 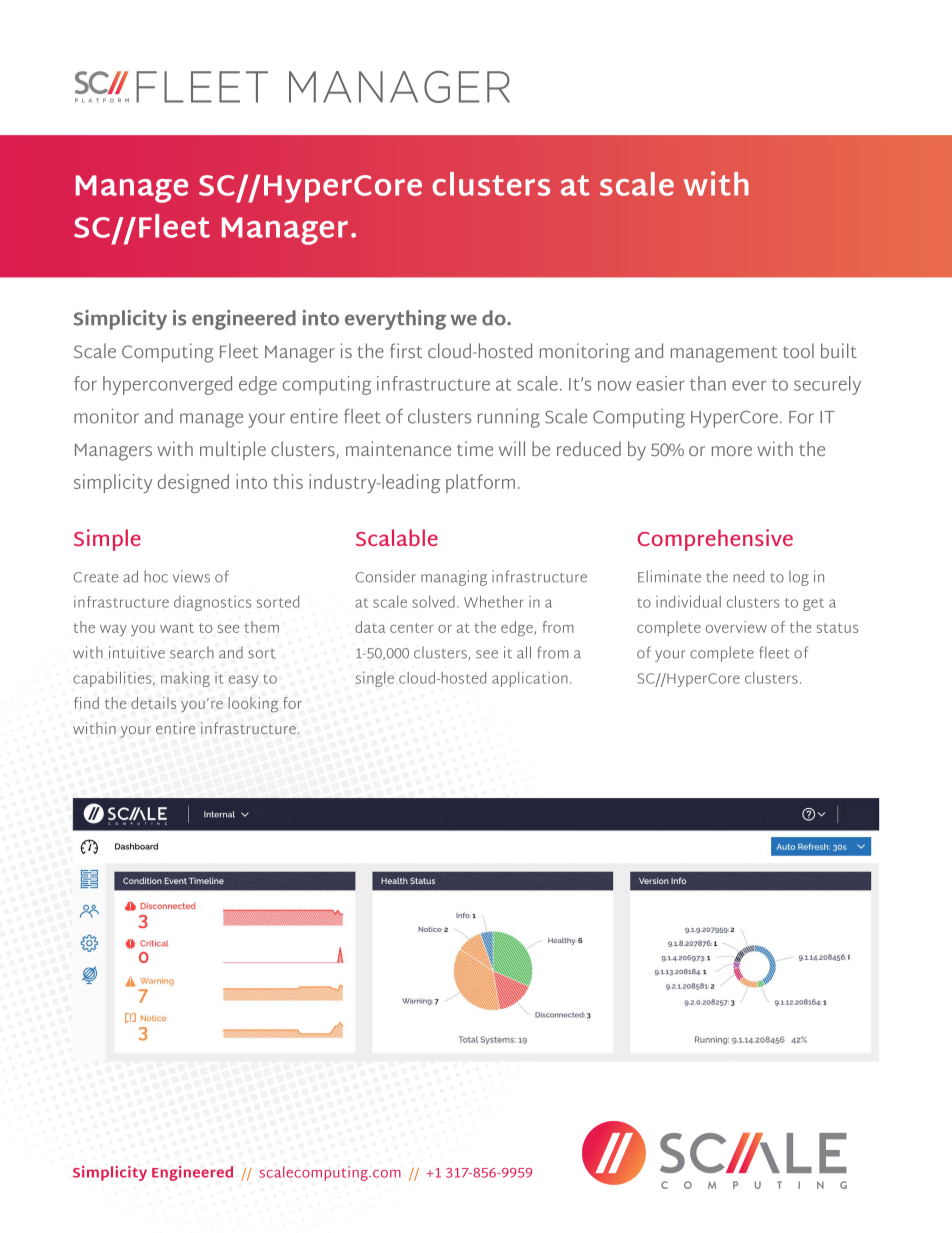 I want to click on Comprehensive, so click(x=715, y=540).
